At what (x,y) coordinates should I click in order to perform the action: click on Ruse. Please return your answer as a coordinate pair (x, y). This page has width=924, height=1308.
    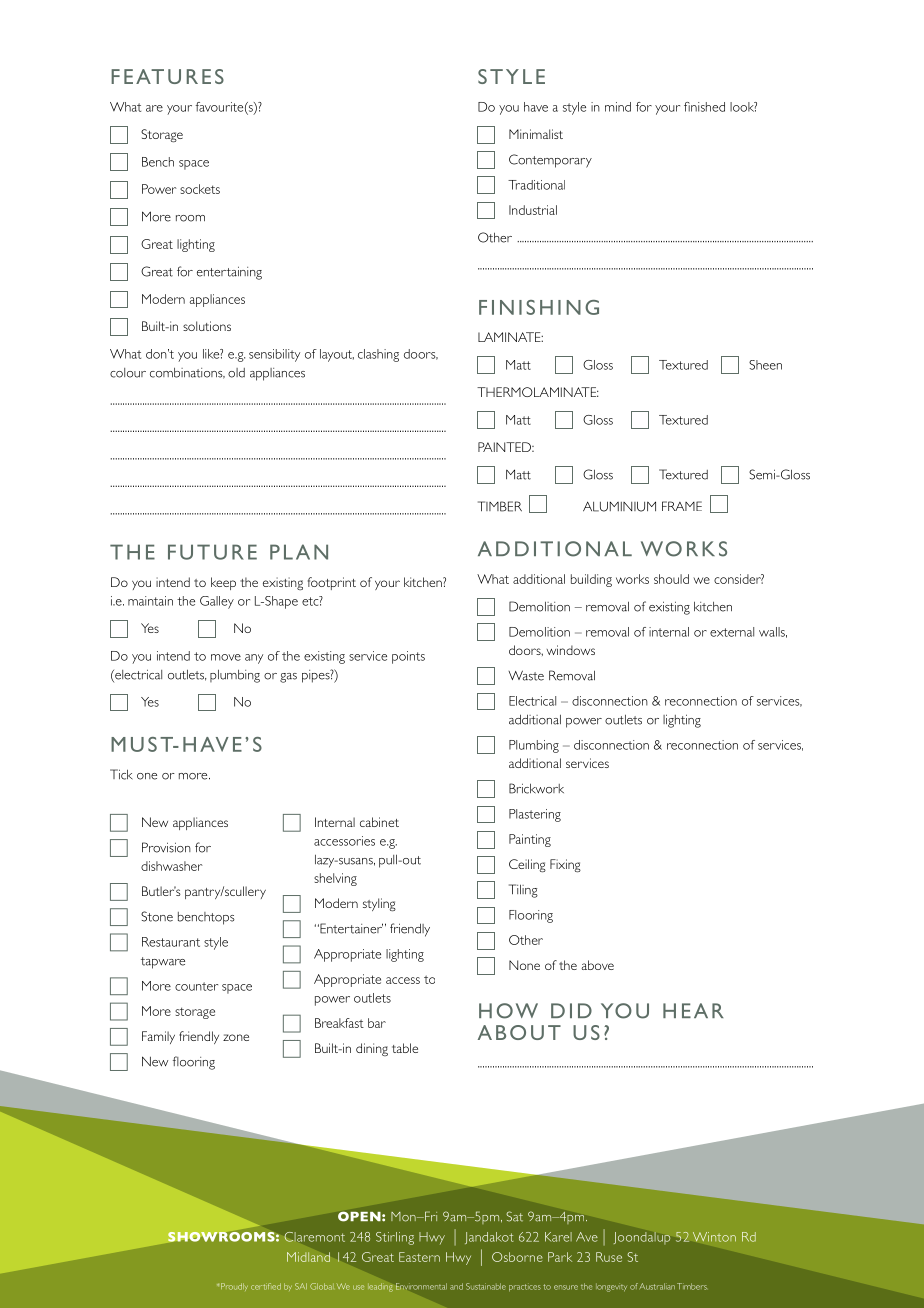
    Looking at the image, I should click on (609, 1257).
